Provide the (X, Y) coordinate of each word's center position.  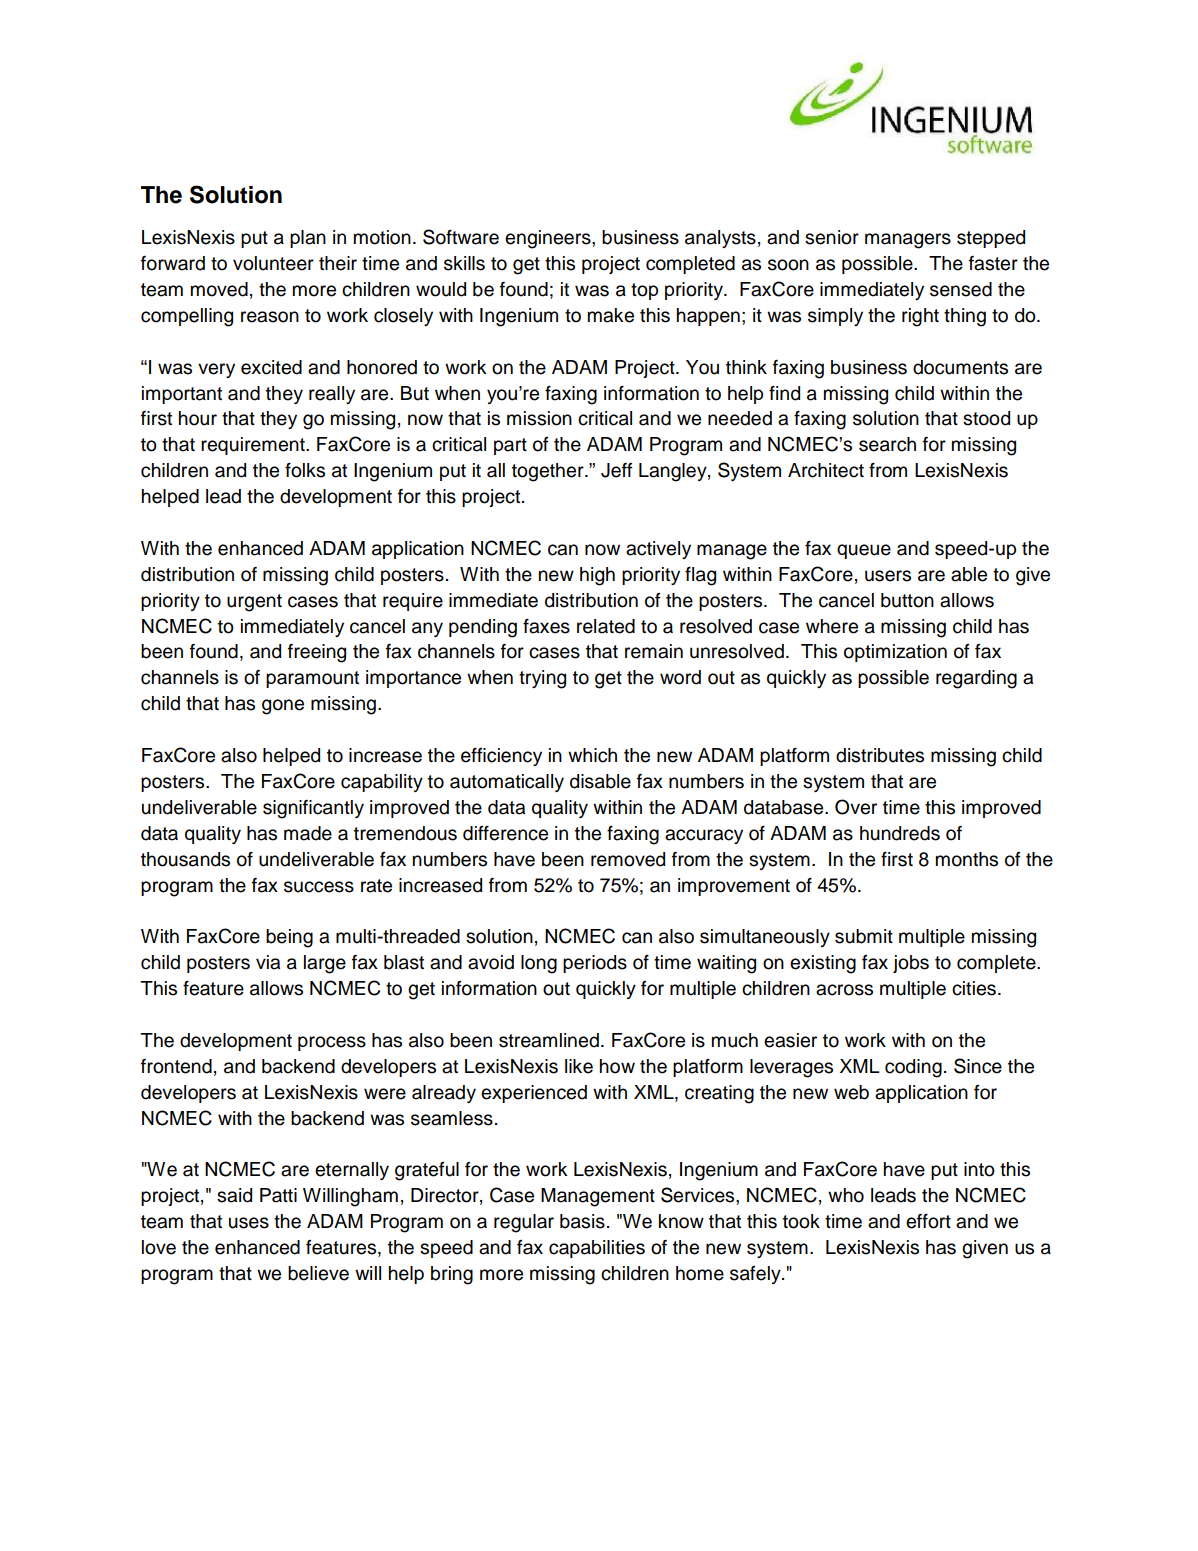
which (592, 755)
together (549, 472)
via (268, 962)
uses (249, 1223)
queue (864, 551)
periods (595, 964)
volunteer (273, 263)
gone (283, 707)
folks (305, 470)
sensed (961, 289)
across (844, 990)
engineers (549, 239)
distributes (880, 755)
